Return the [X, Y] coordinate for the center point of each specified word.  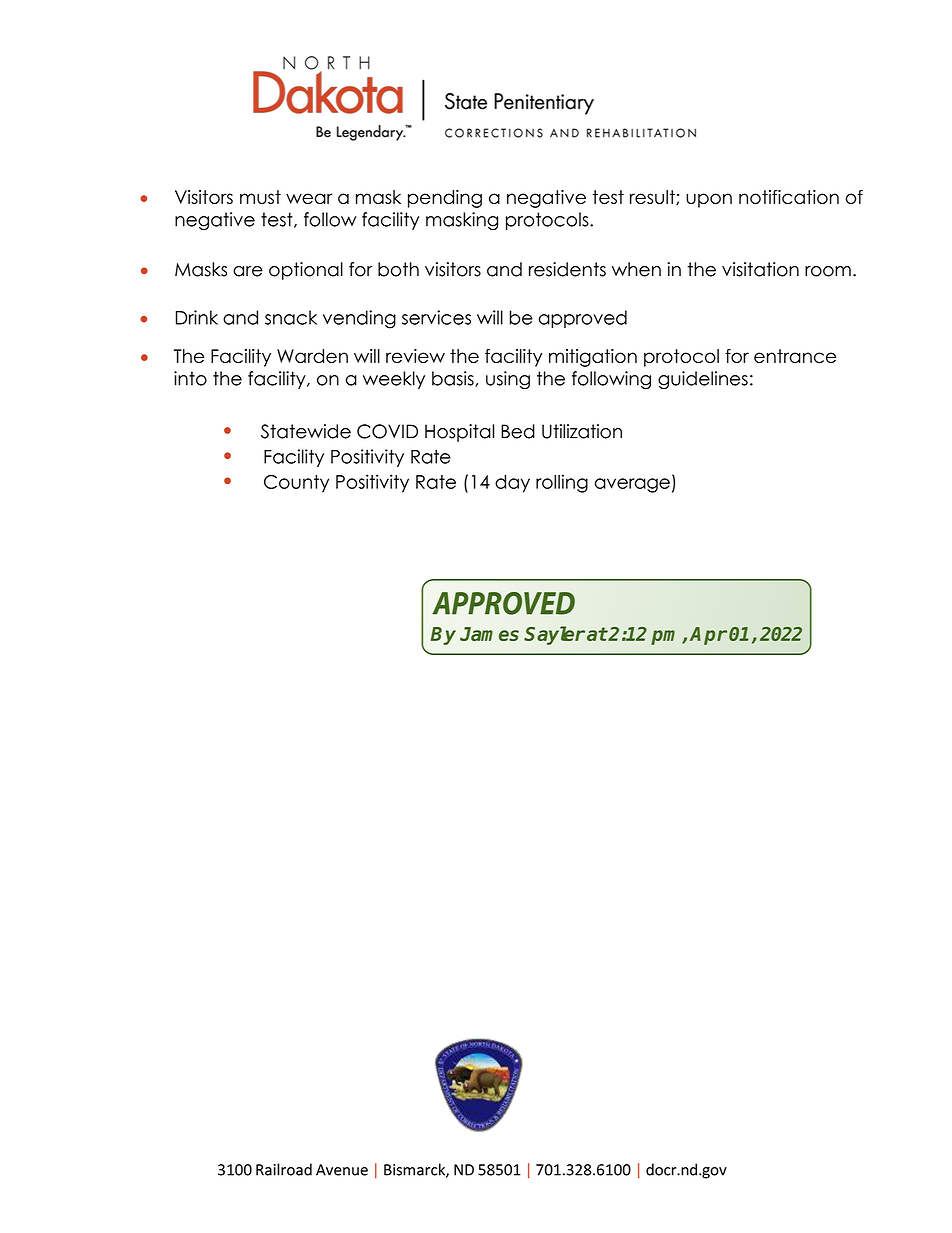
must [260, 197]
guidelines [703, 380]
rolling [562, 483]
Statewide [306, 431]
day [512, 484]
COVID [387, 431]
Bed [518, 431]
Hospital [459, 433]
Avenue [342, 1170]
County [296, 484]
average [632, 485]
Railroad [284, 1169]
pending [445, 199]
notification [789, 197]
